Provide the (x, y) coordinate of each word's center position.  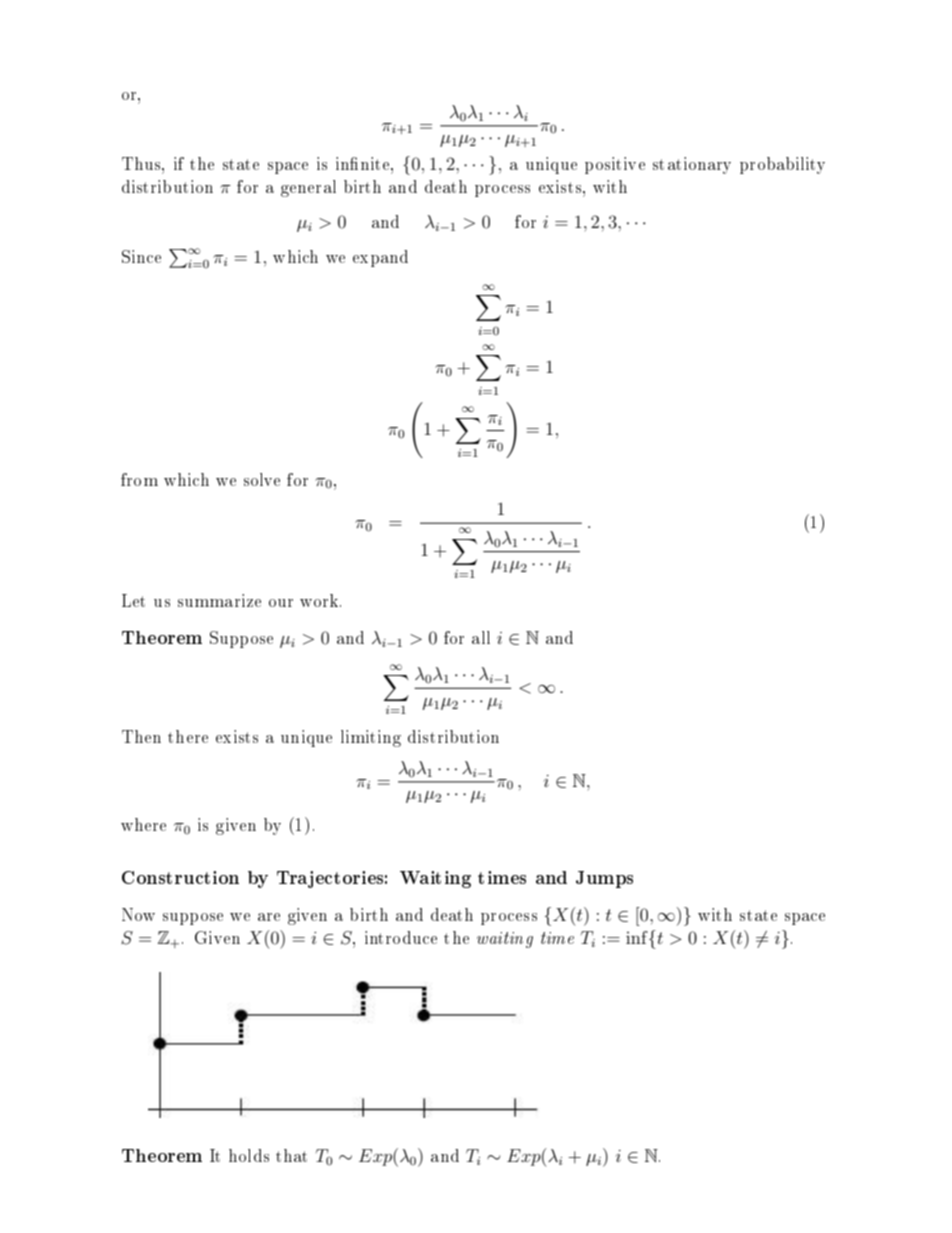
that (291, 1155)
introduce (401, 937)
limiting (371, 738)
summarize (219, 600)
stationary (692, 165)
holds (249, 1155)
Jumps (604, 879)
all (481, 637)
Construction (180, 877)
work (320, 600)
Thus (142, 163)
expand (380, 258)
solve (262, 479)
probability (782, 165)
